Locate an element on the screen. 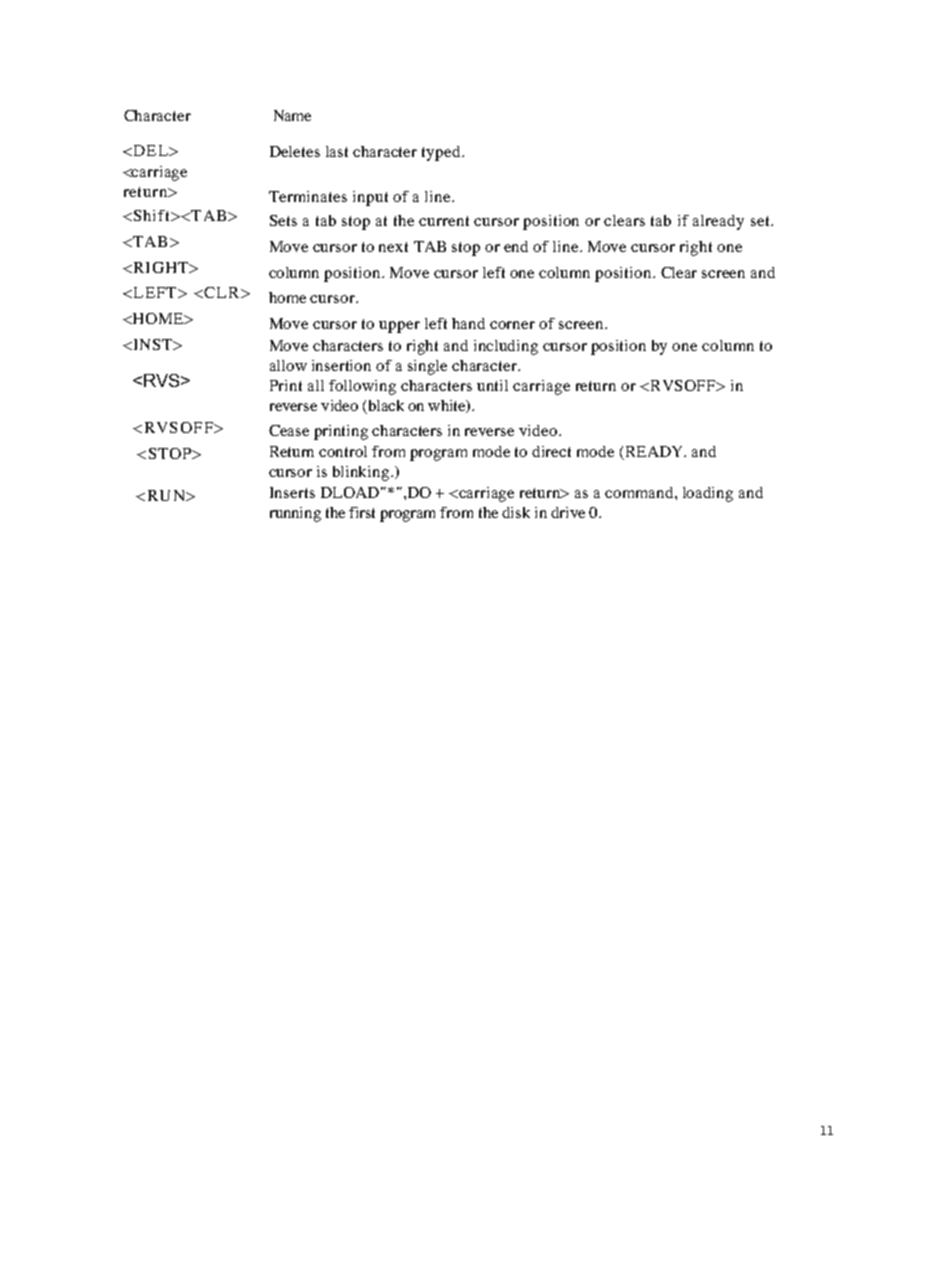  Name is located at coordinates (292, 115).
